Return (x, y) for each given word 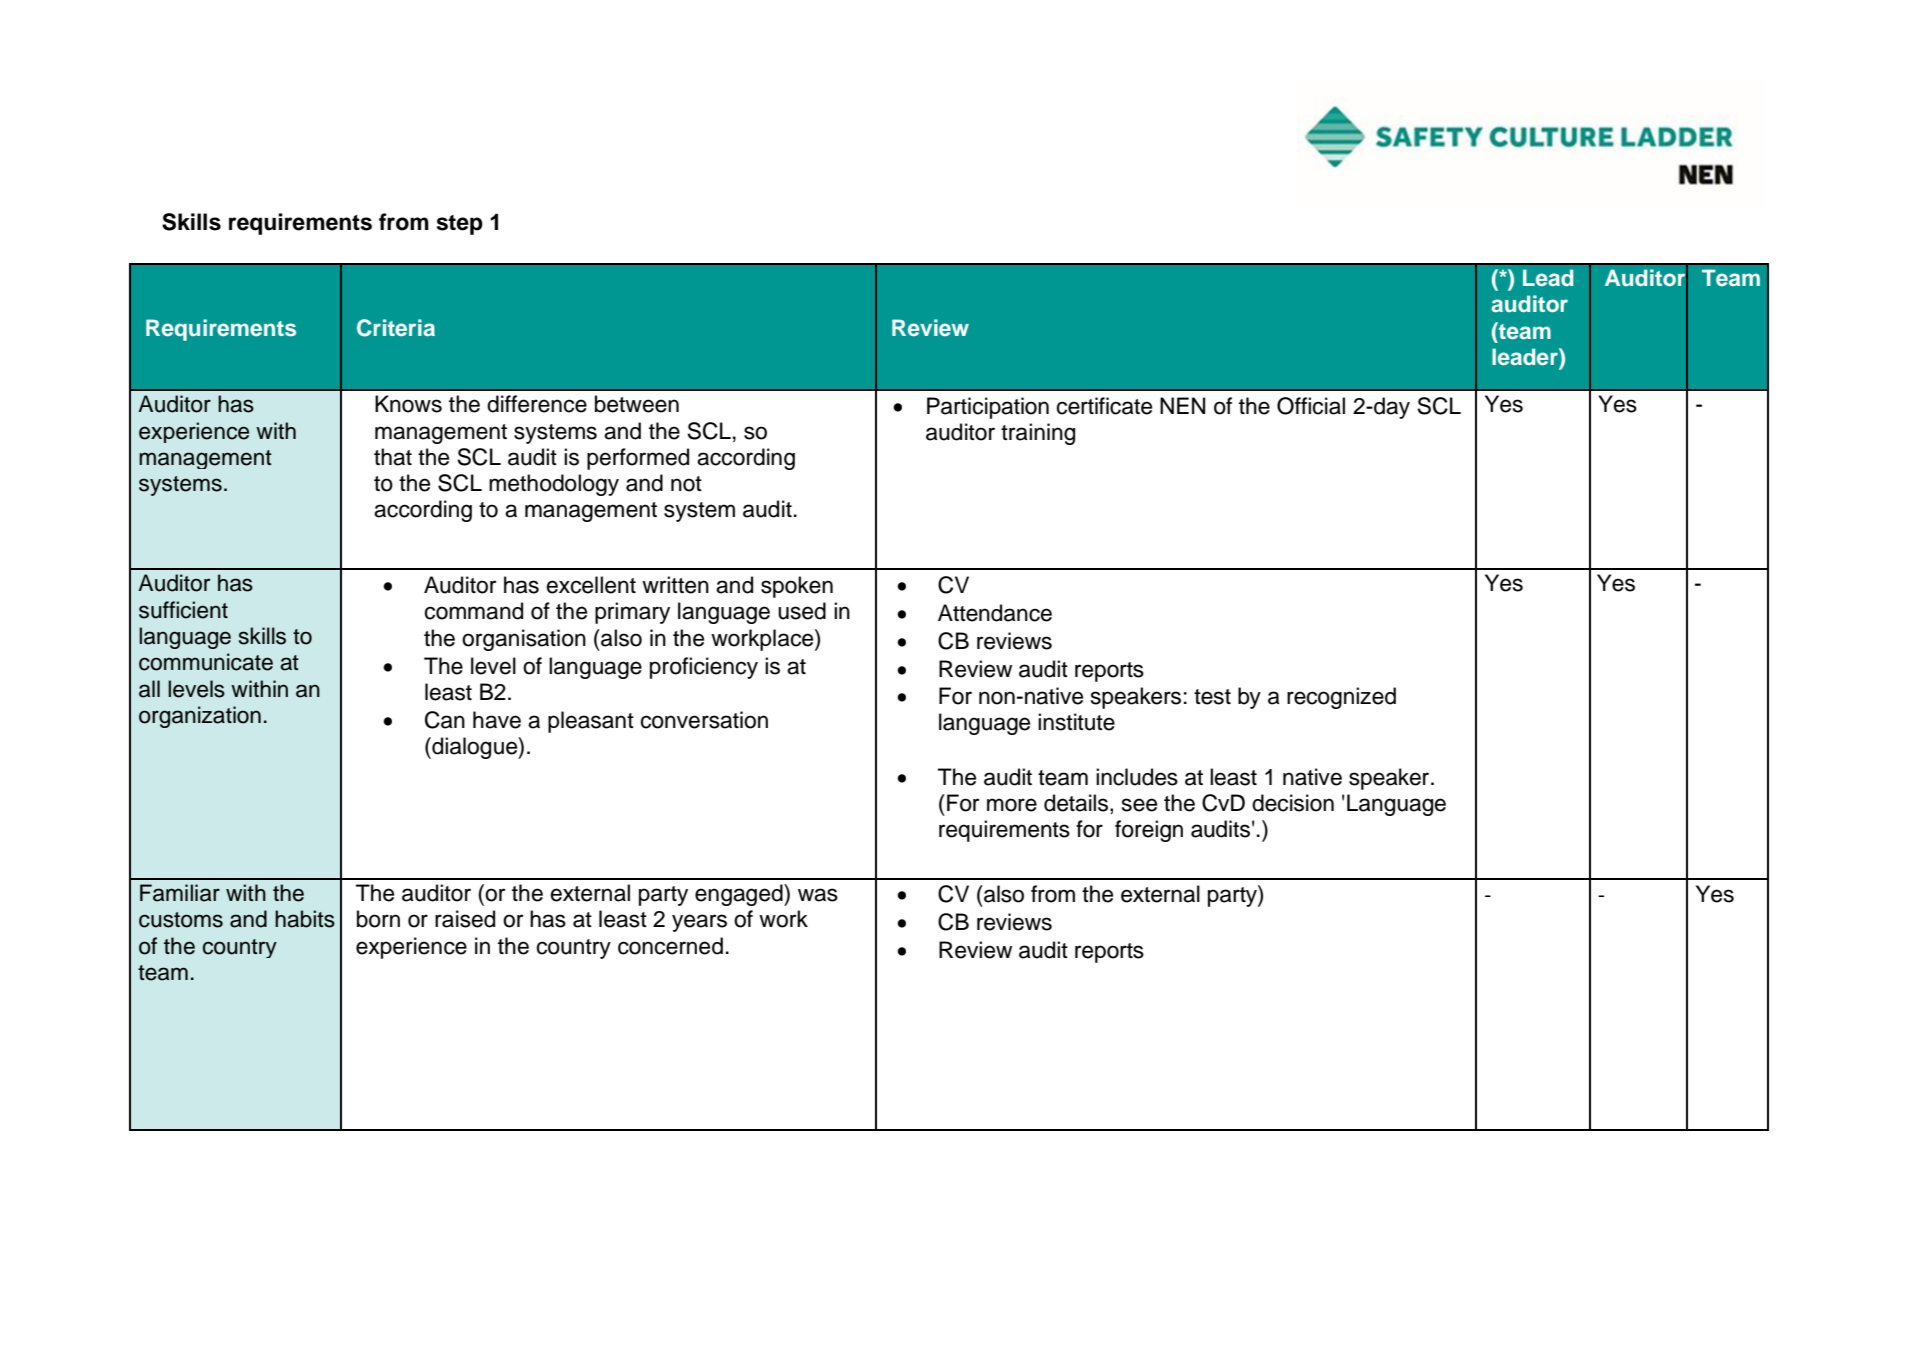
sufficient (183, 610)
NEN (1182, 405)
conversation (704, 720)
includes (1137, 777)
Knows (408, 404)
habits (305, 919)
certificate (1104, 406)
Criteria (396, 328)
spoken (797, 587)
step (460, 225)
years (699, 923)
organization (200, 717)
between (637, 404)
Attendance (995, 613)
